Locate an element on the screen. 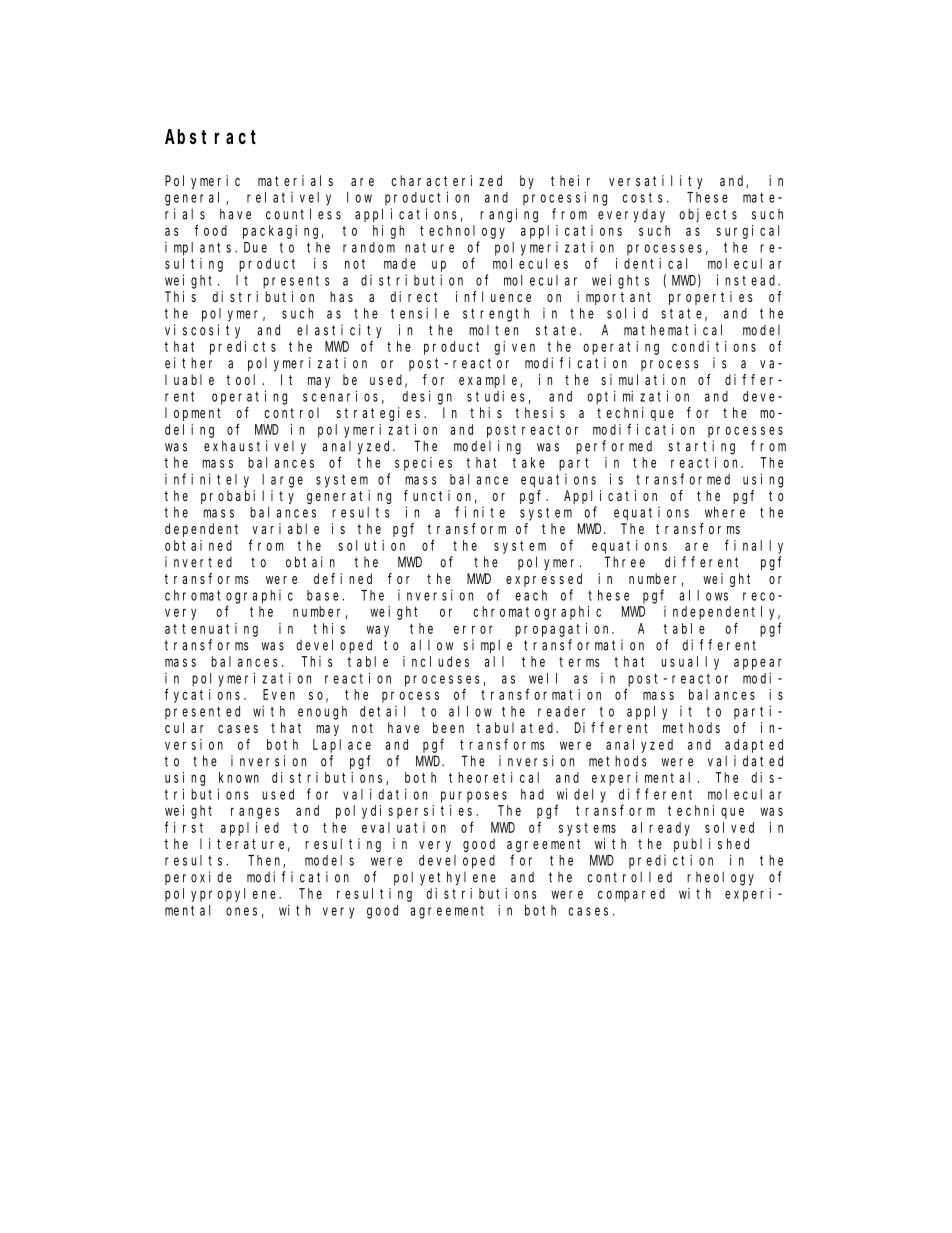 The height and width of the screenshot is (1233, 952). predicts is located at coordinates (243, 348).
